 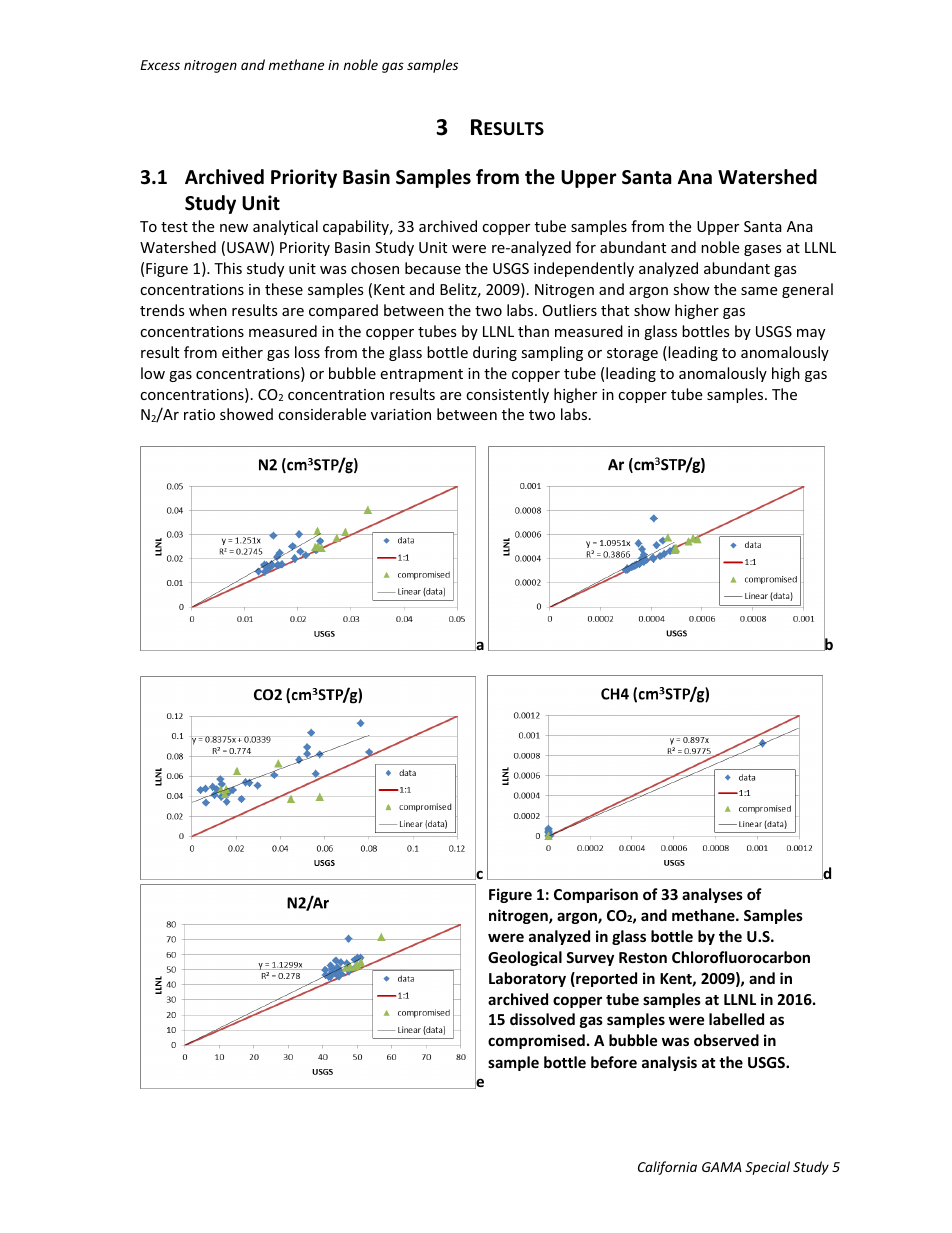 What do you see at coordinates (542, 1019) in the screenshot?
I see `dissolved` at bounding box center [542, 1019].
